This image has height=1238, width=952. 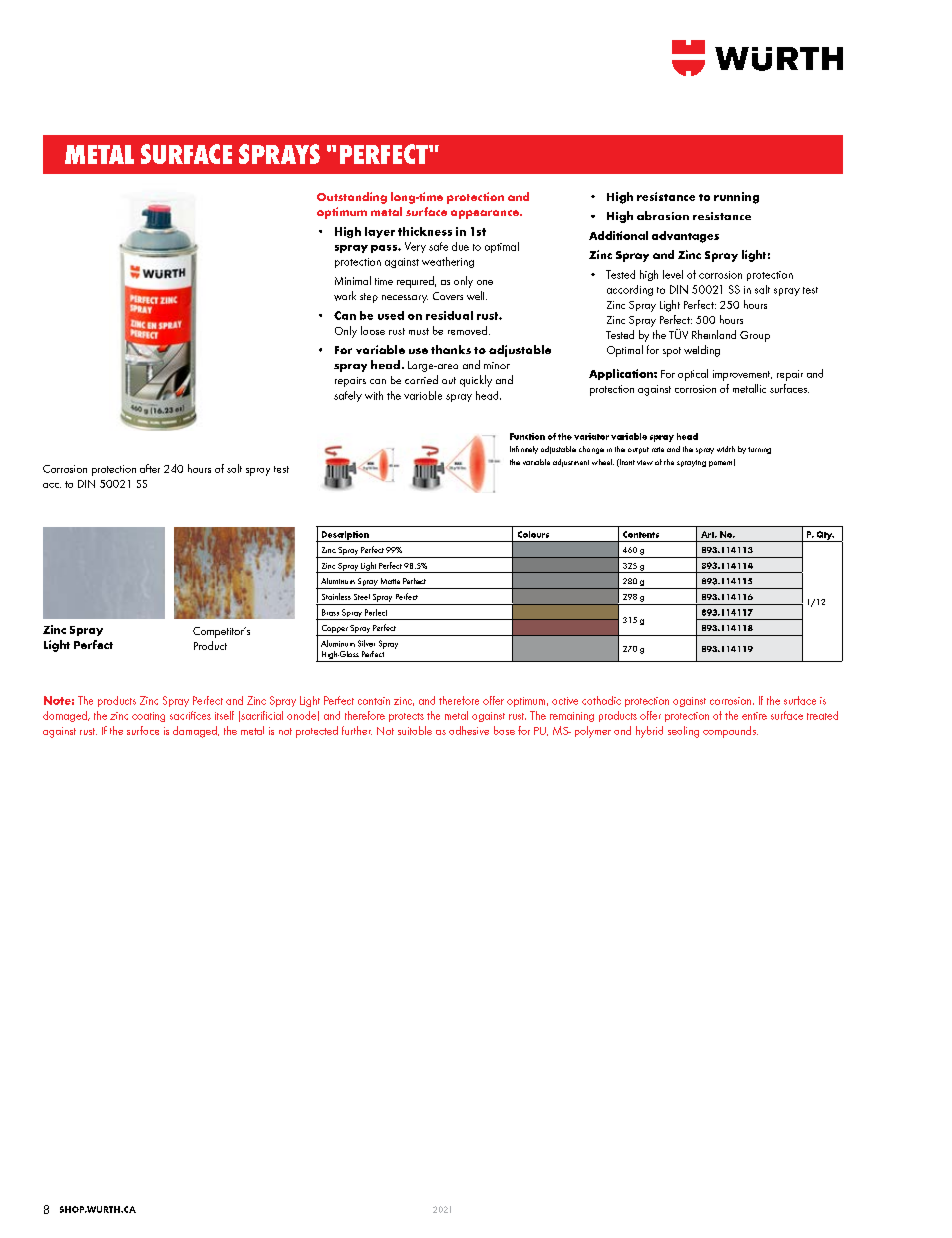 What do you see at coordinates (467, 330) in the image?
I see `removed` at bounding box center [467, 330].
